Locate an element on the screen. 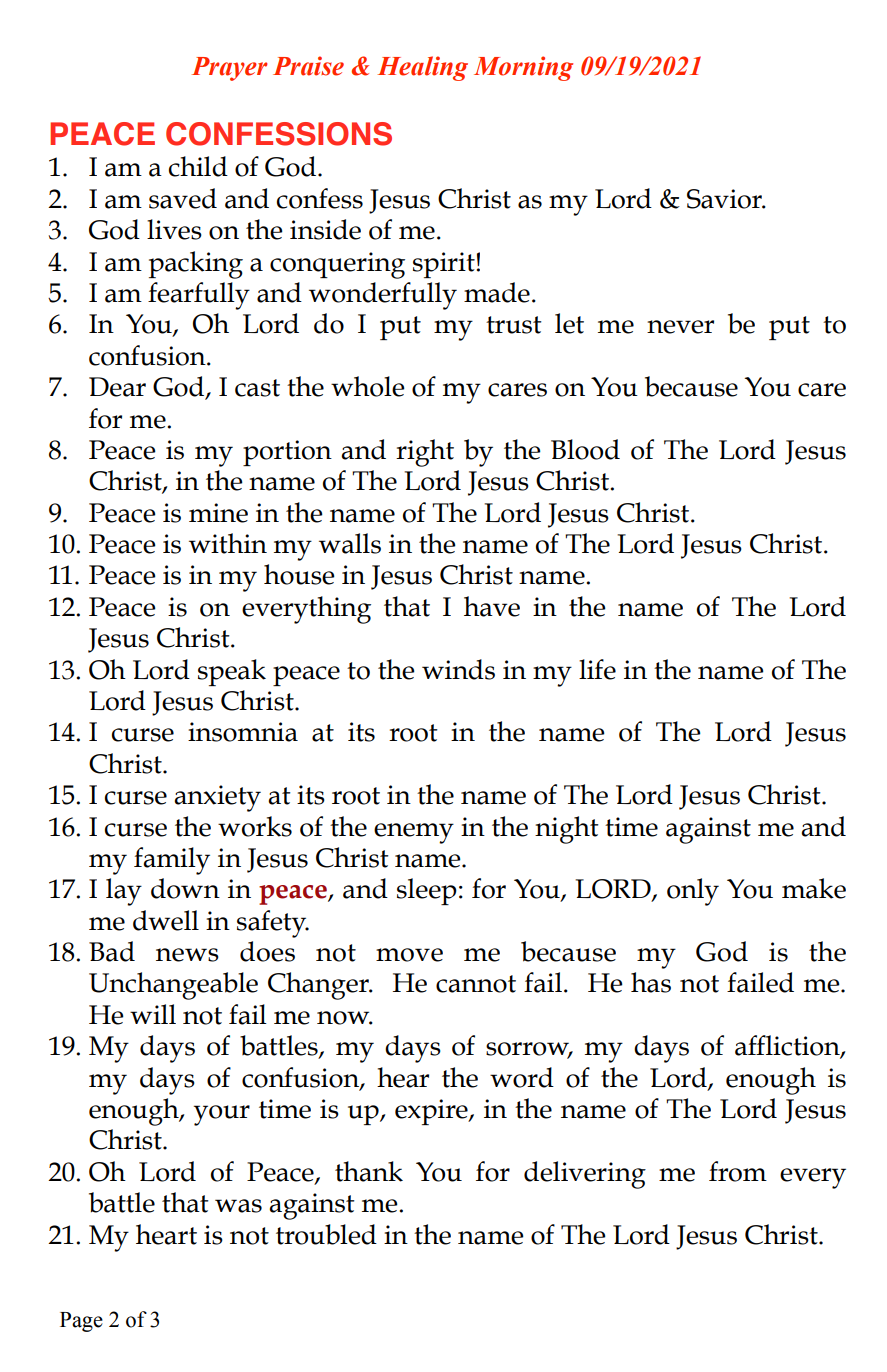 The height and width of the screenshot is (1372, 887). right is located at coordinates (425, 453).
